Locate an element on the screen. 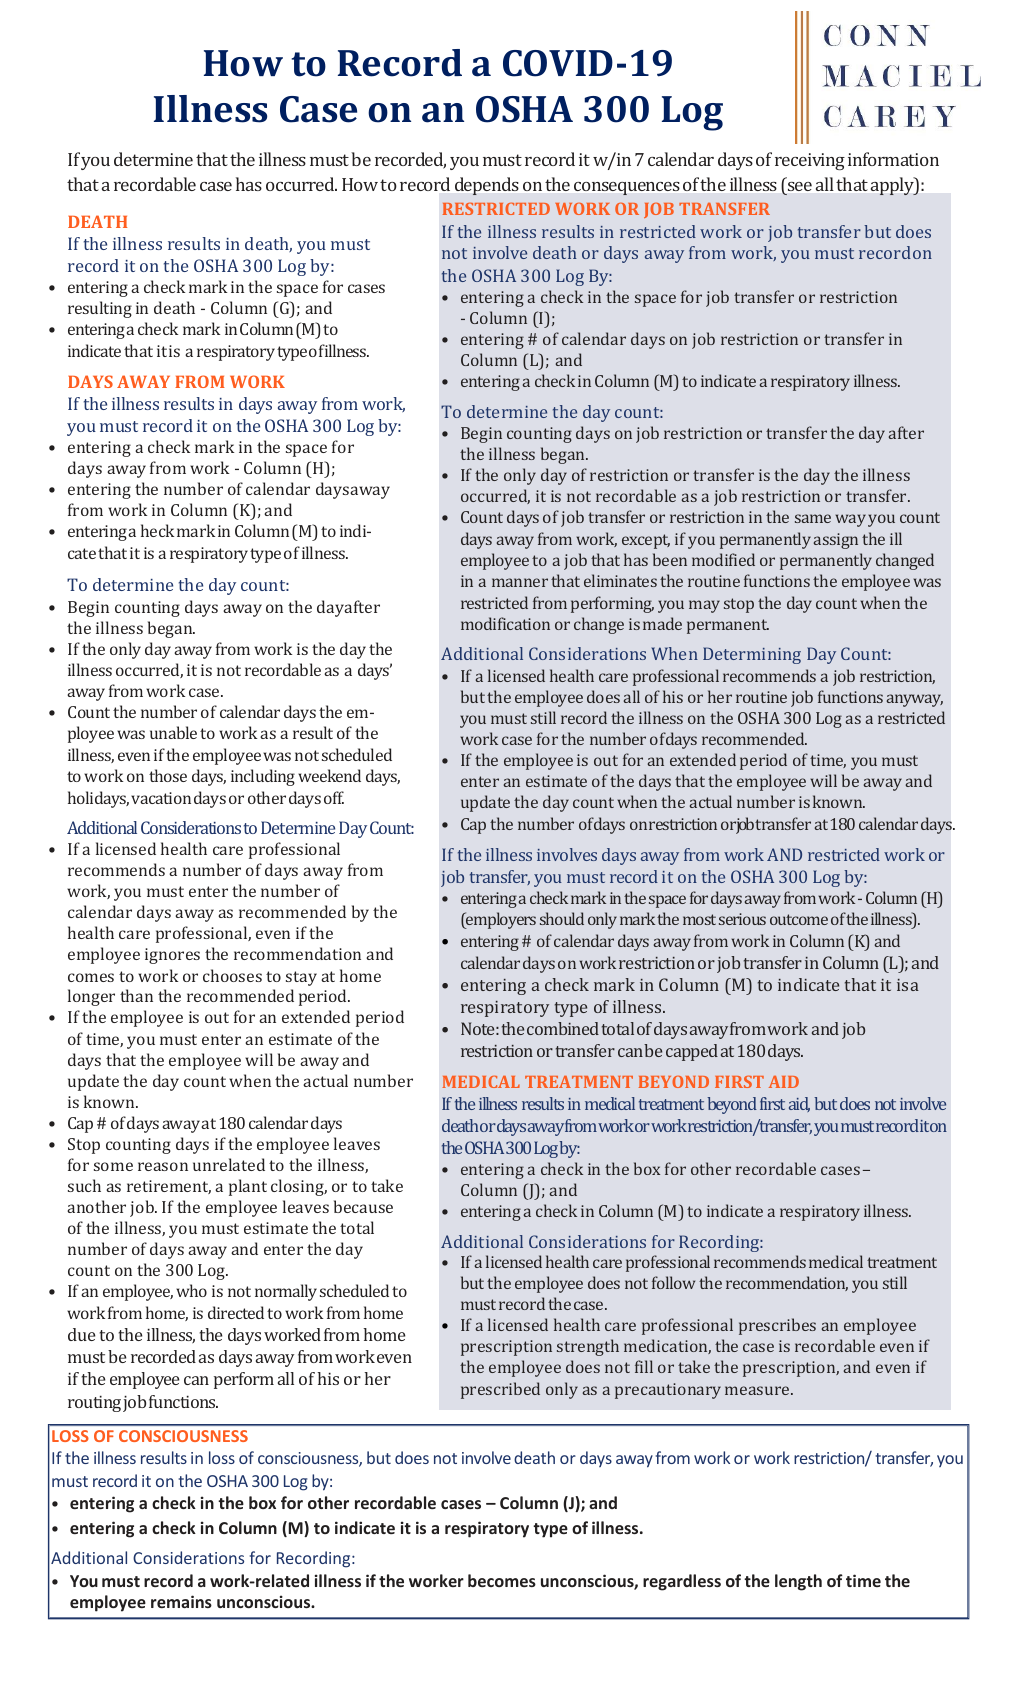  unable is located at coordinates (173, 732).
